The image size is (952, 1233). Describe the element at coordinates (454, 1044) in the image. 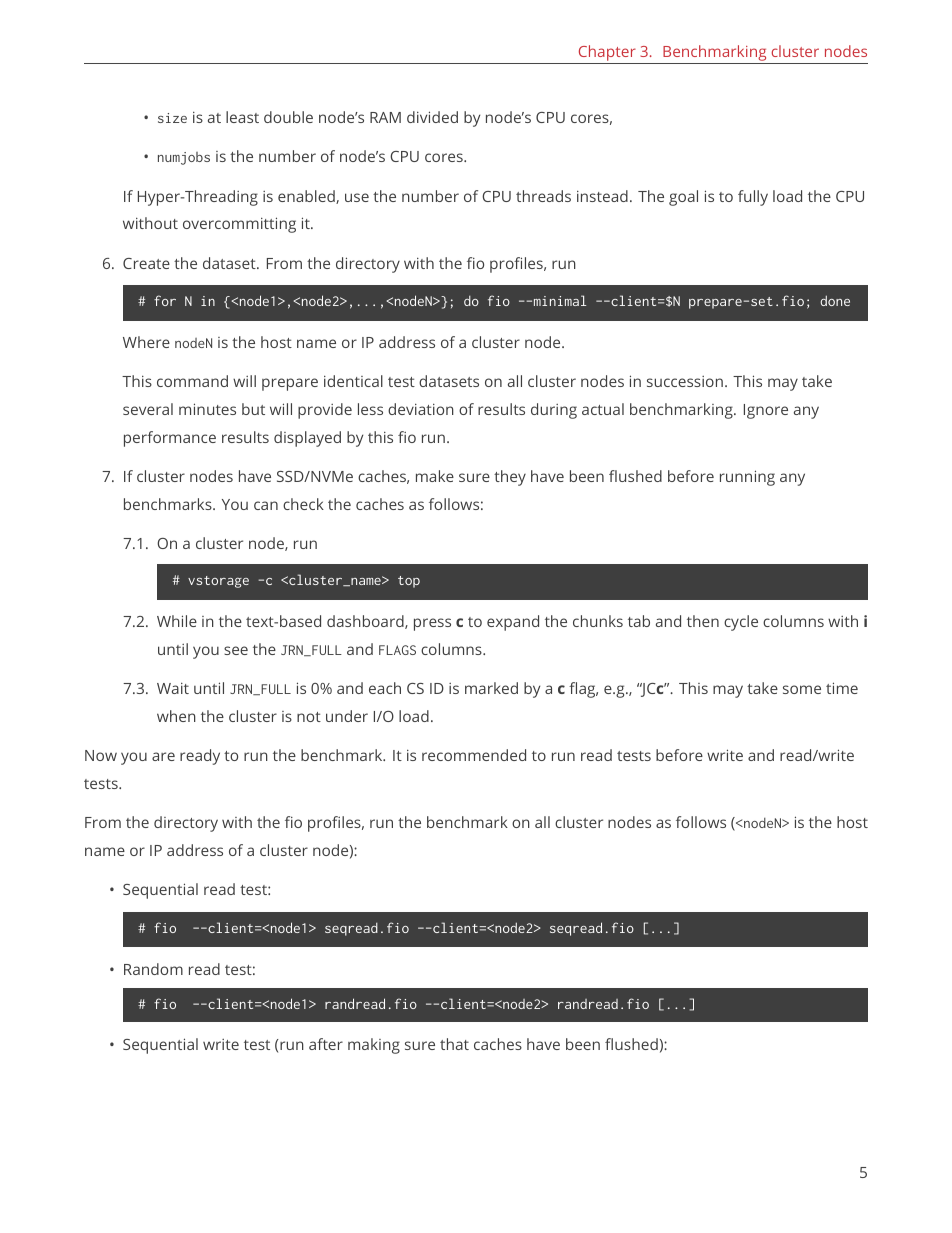

I see `that` at that location.
